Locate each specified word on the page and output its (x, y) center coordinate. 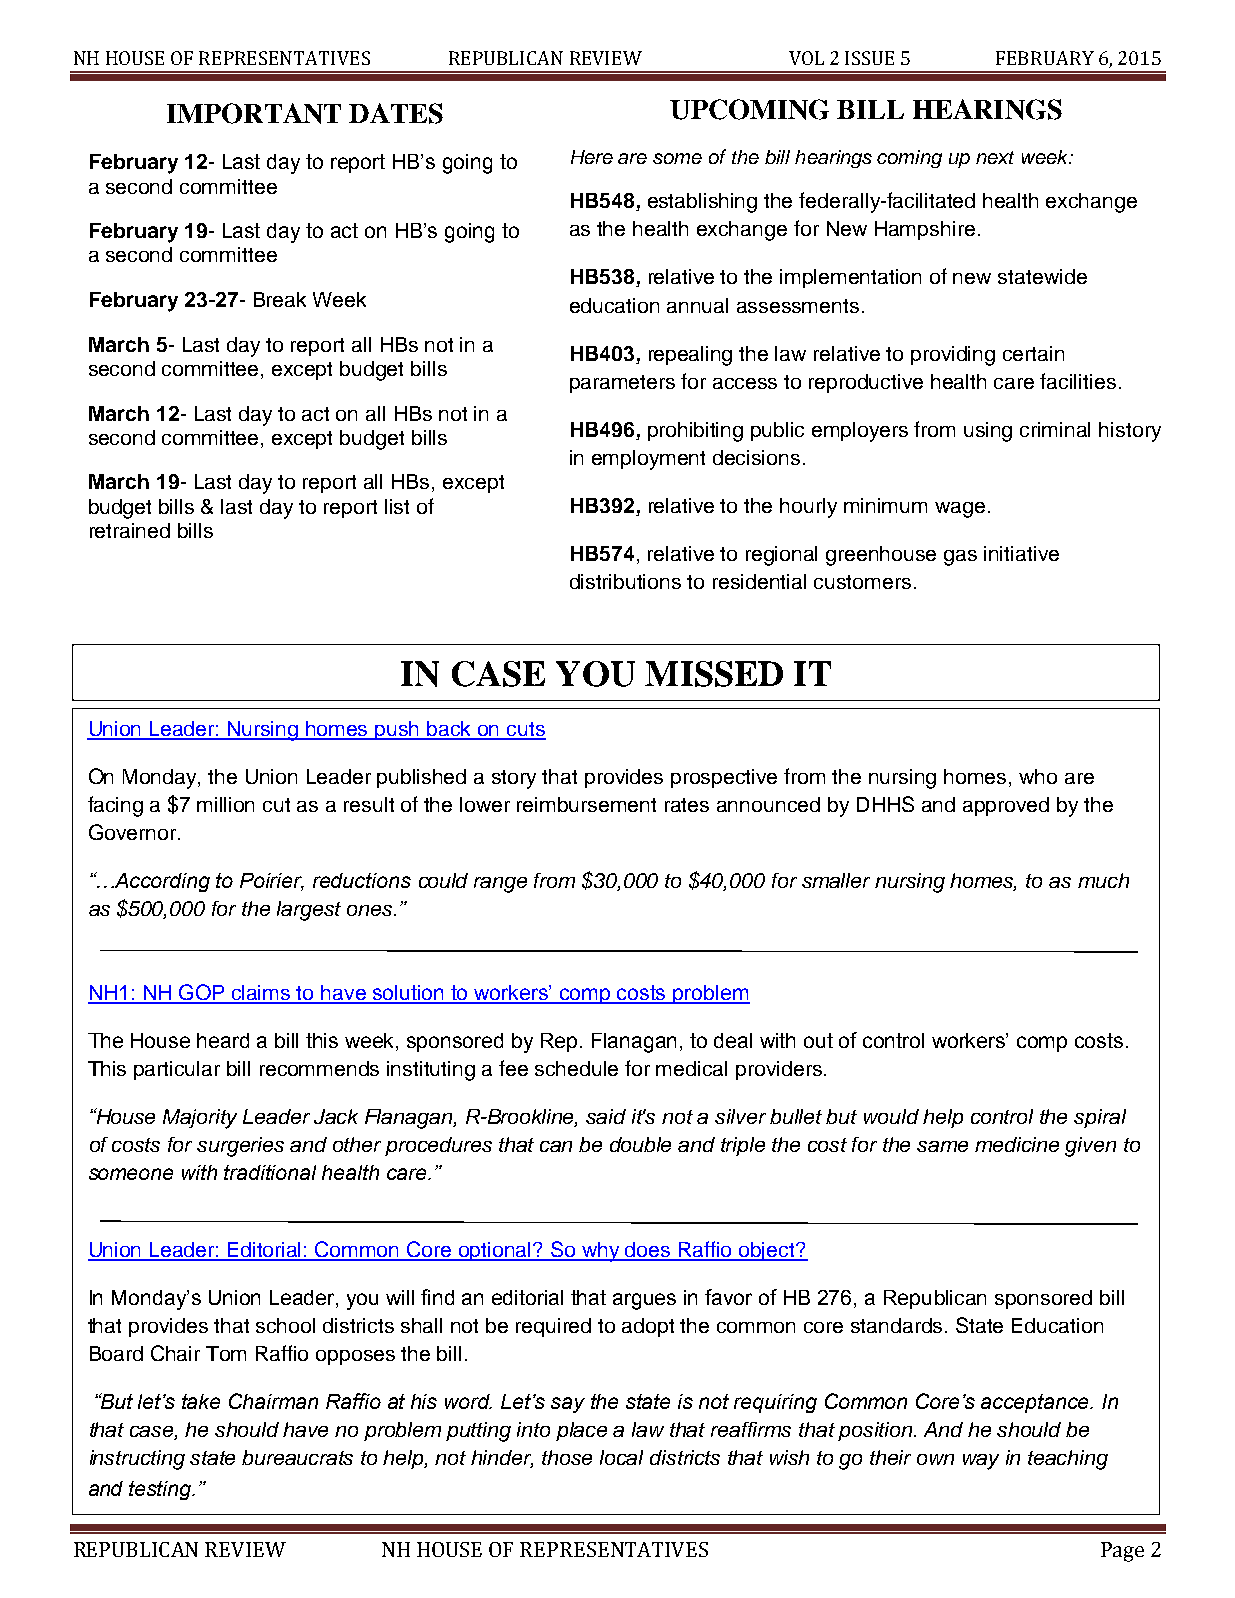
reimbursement (586, 804)
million (225, 804)
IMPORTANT (254, 113)
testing (161, 1490)
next (995, 157)
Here (592, 157)
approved (1006, 806)
